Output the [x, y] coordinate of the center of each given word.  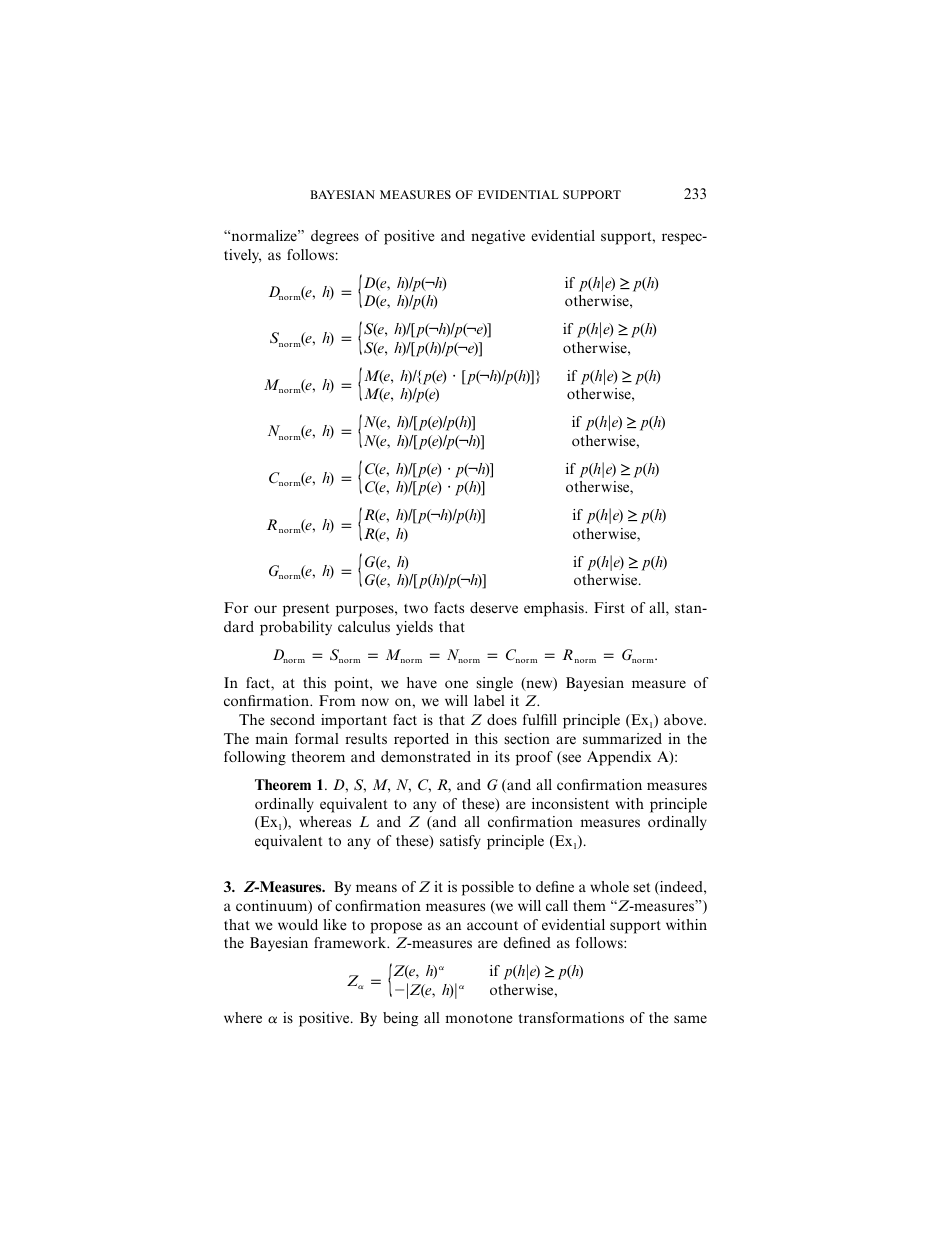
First [609, 607]
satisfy [460, 842]
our [265, 609]
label [489, 700]
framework [351, 942]
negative [498, 237]
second [292, 719]
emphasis [555, 609]
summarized [622, 738]
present [306, 610]
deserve [494, 607]
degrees [335, 237]
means [376, 888]
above [684, 719]
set [641, 887]
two [416, 608]
